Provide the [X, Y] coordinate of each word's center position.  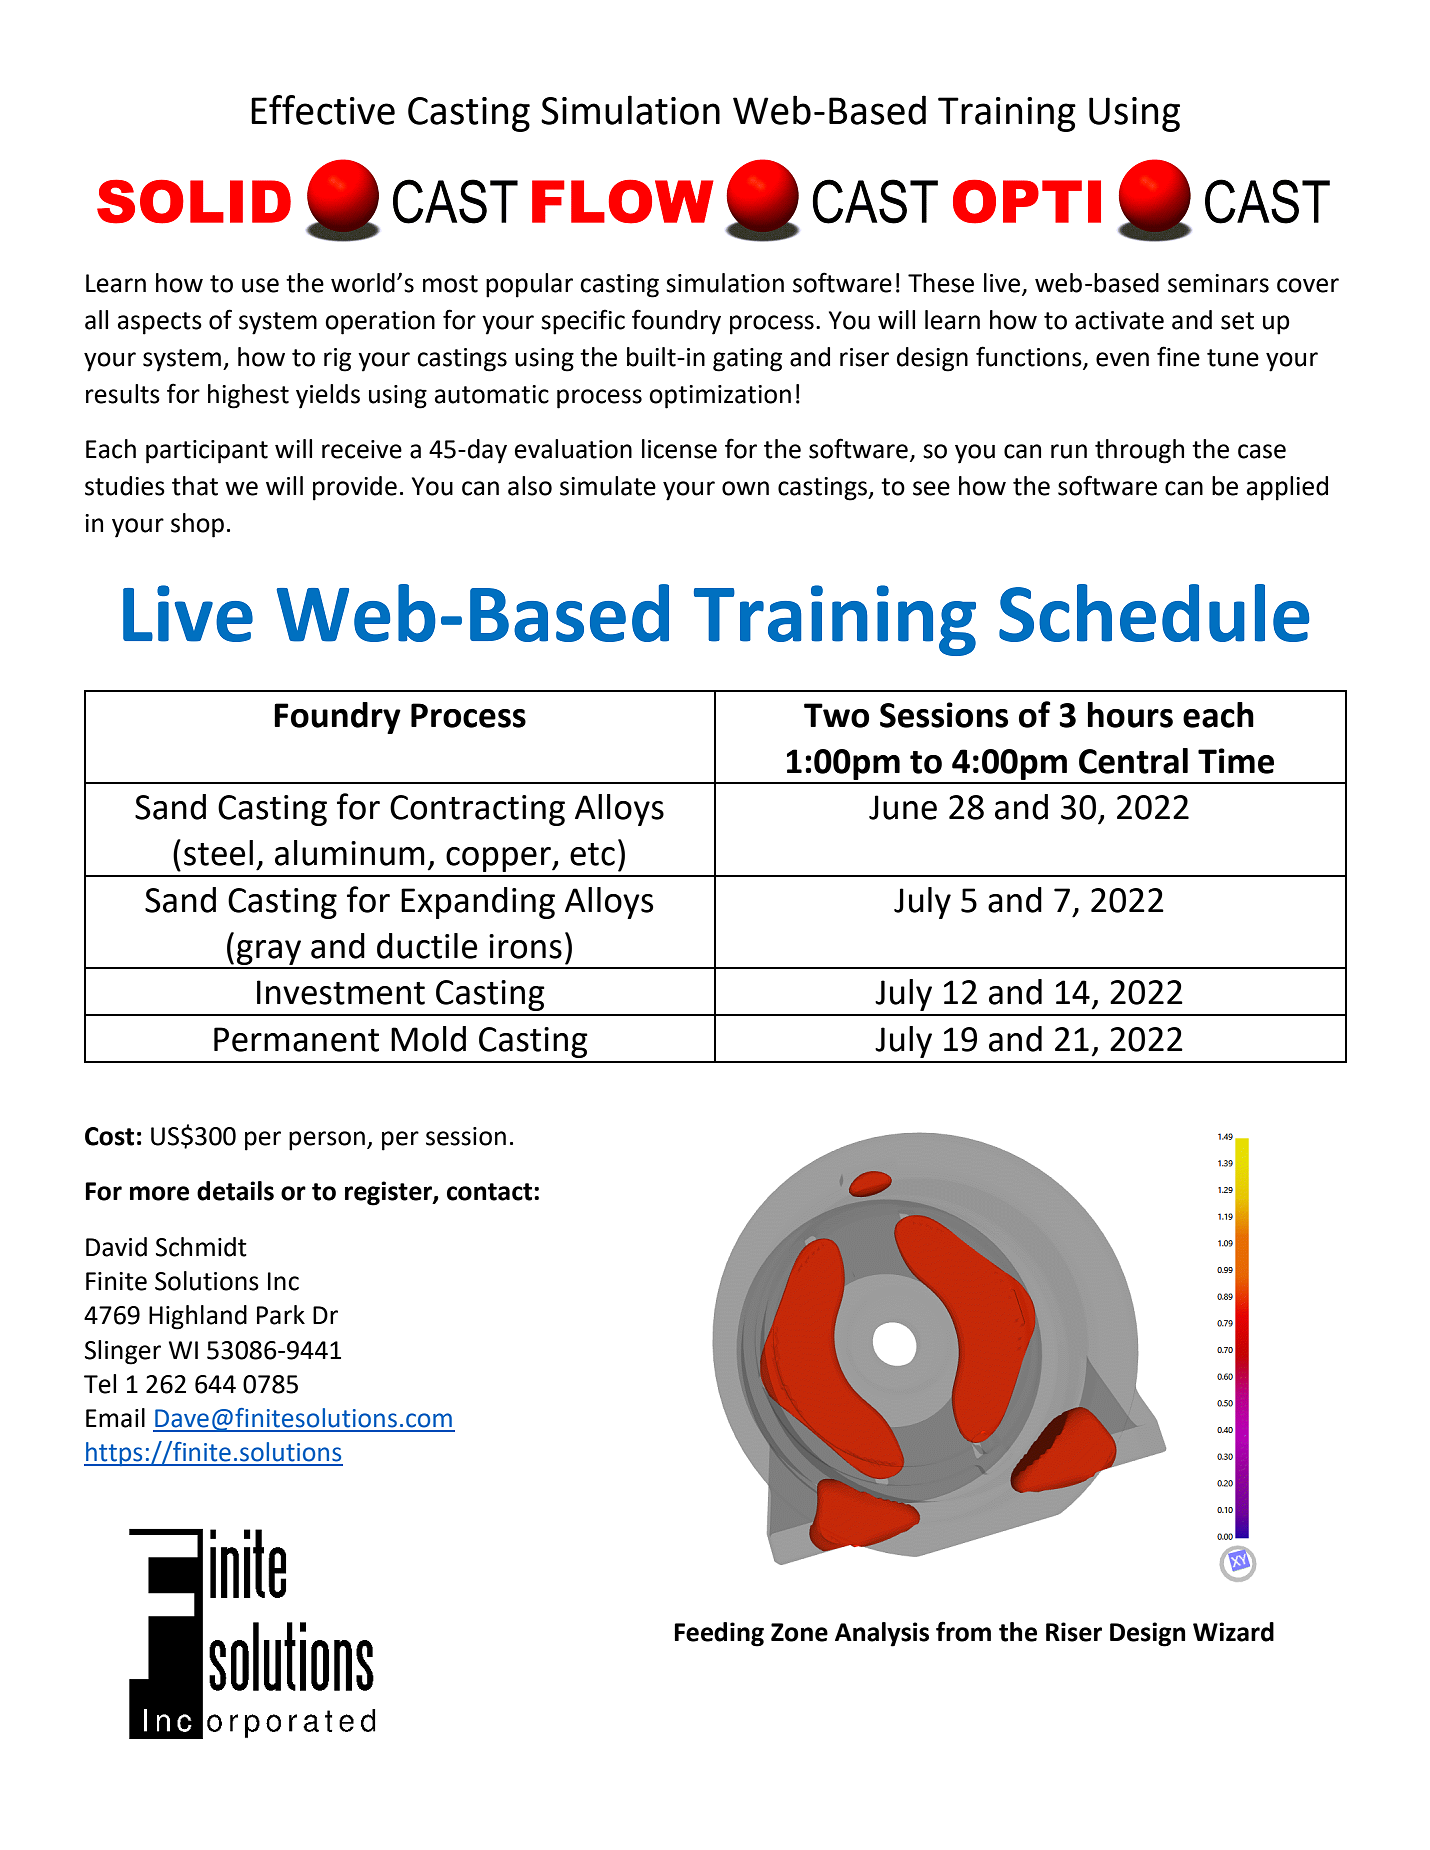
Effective [323, 110]
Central [1133, 761]
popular [529, 285]
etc [592, 854]
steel [218, 853]
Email [115, 1418]
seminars [1218, 283]
